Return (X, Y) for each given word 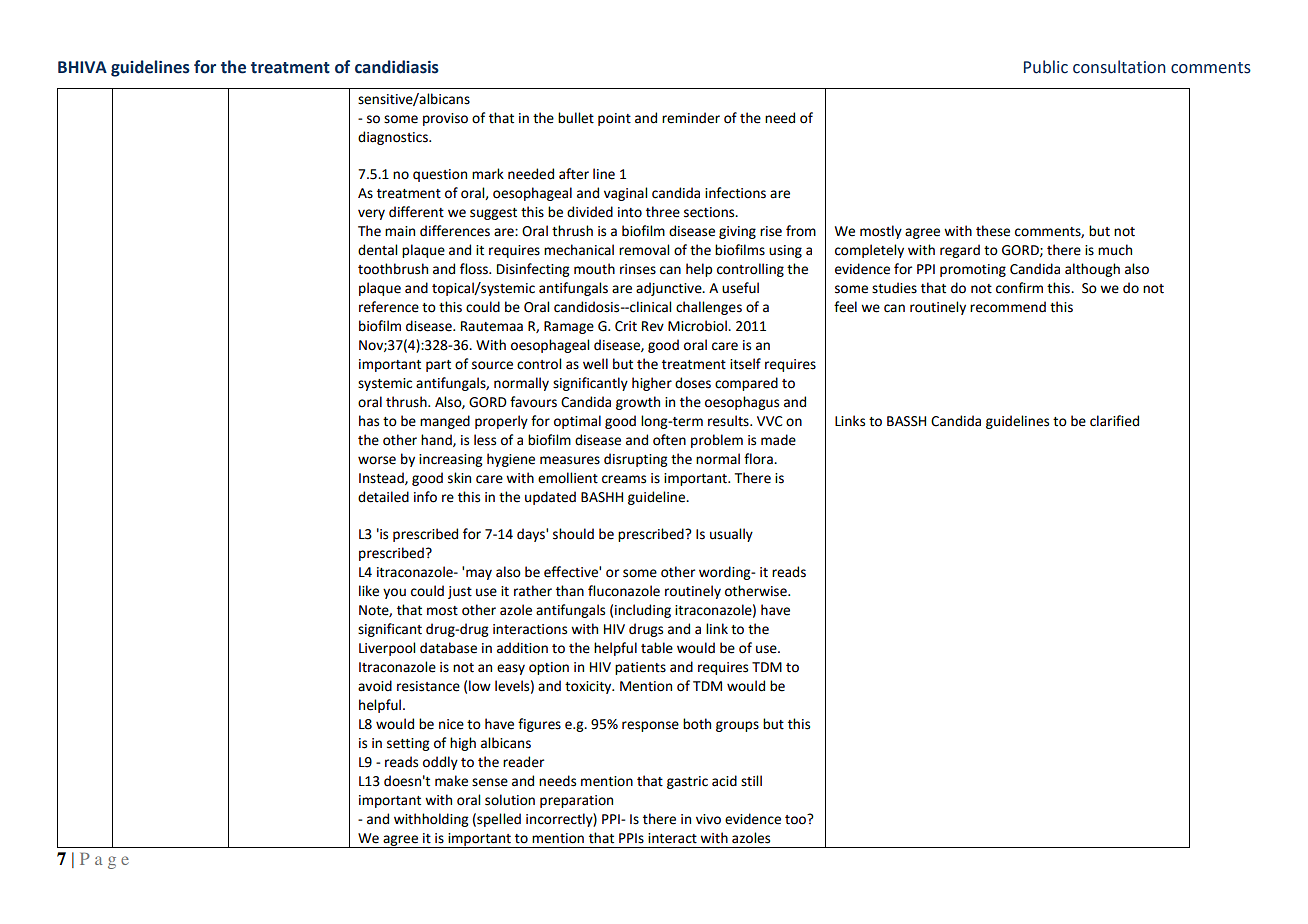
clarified (1114, 421)
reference (389, 307)
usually (731, 535)
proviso (445, 119)
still (751, 781)
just (460, 592)
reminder (691, 118)
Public (1046, 67)
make (451, 781)
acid (724, 781)
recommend (1008, 307)
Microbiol (698, 326)
